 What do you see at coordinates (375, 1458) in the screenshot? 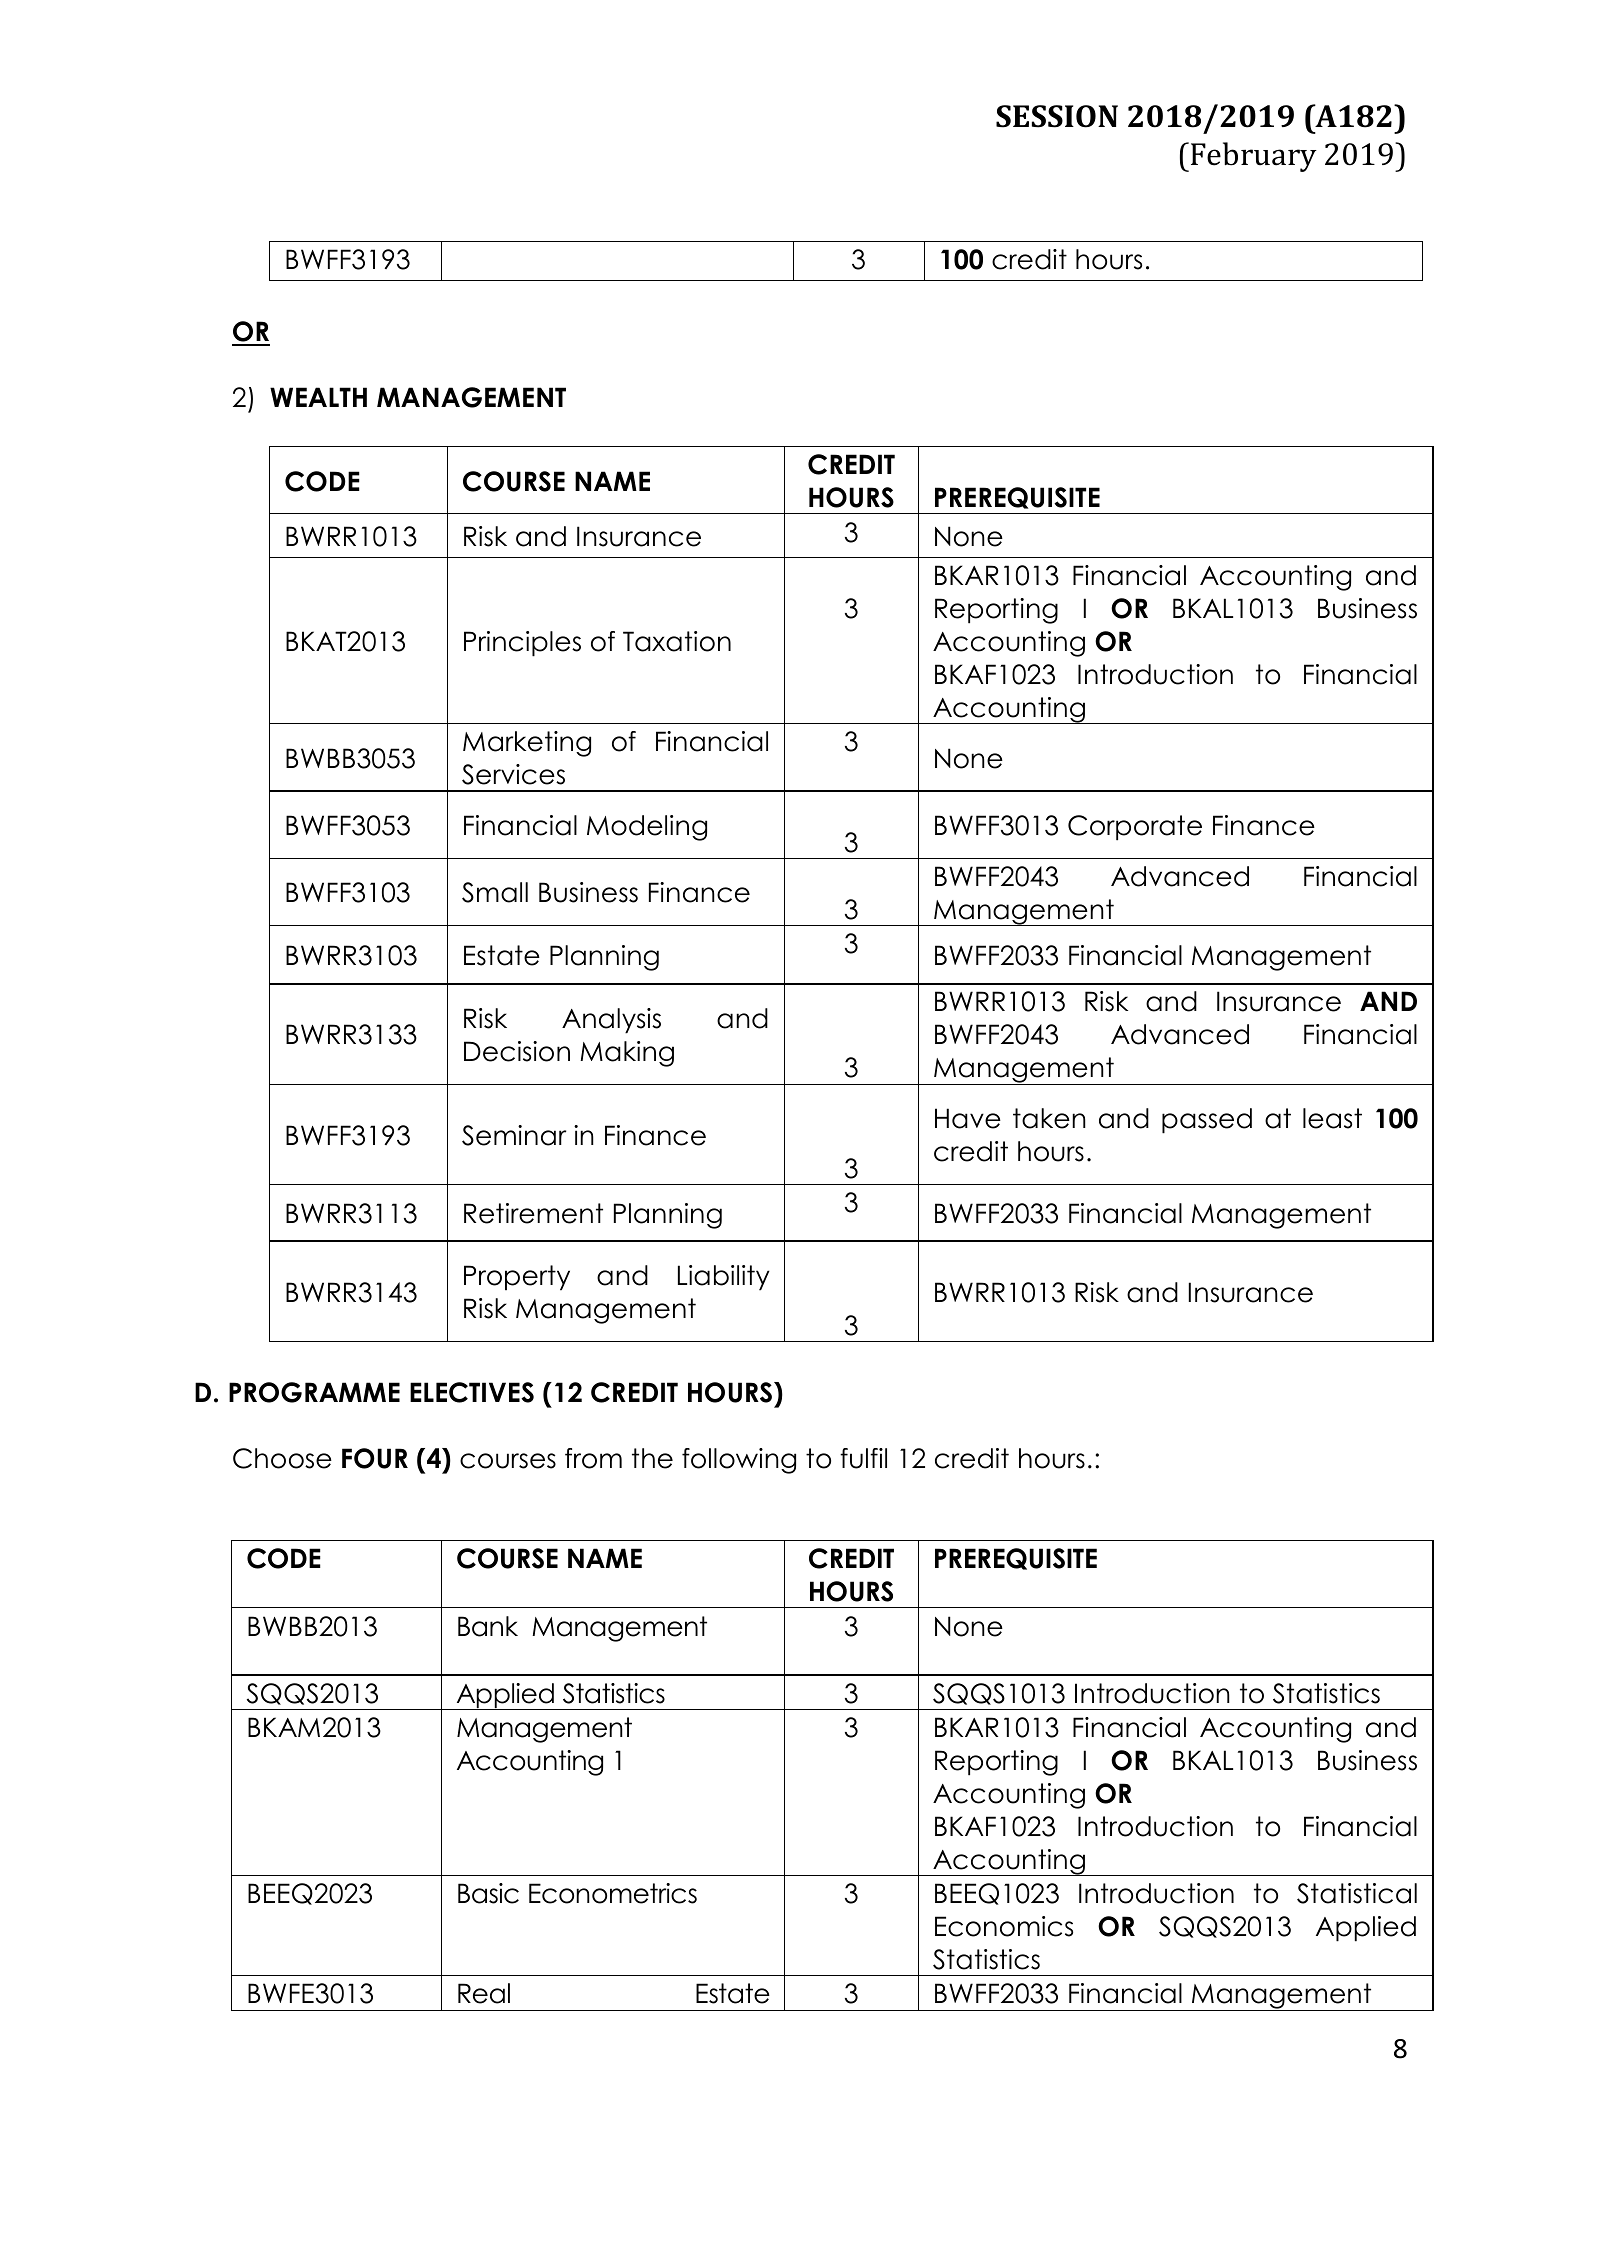
I see `FOUR` at bounding box center [375, 1458].
